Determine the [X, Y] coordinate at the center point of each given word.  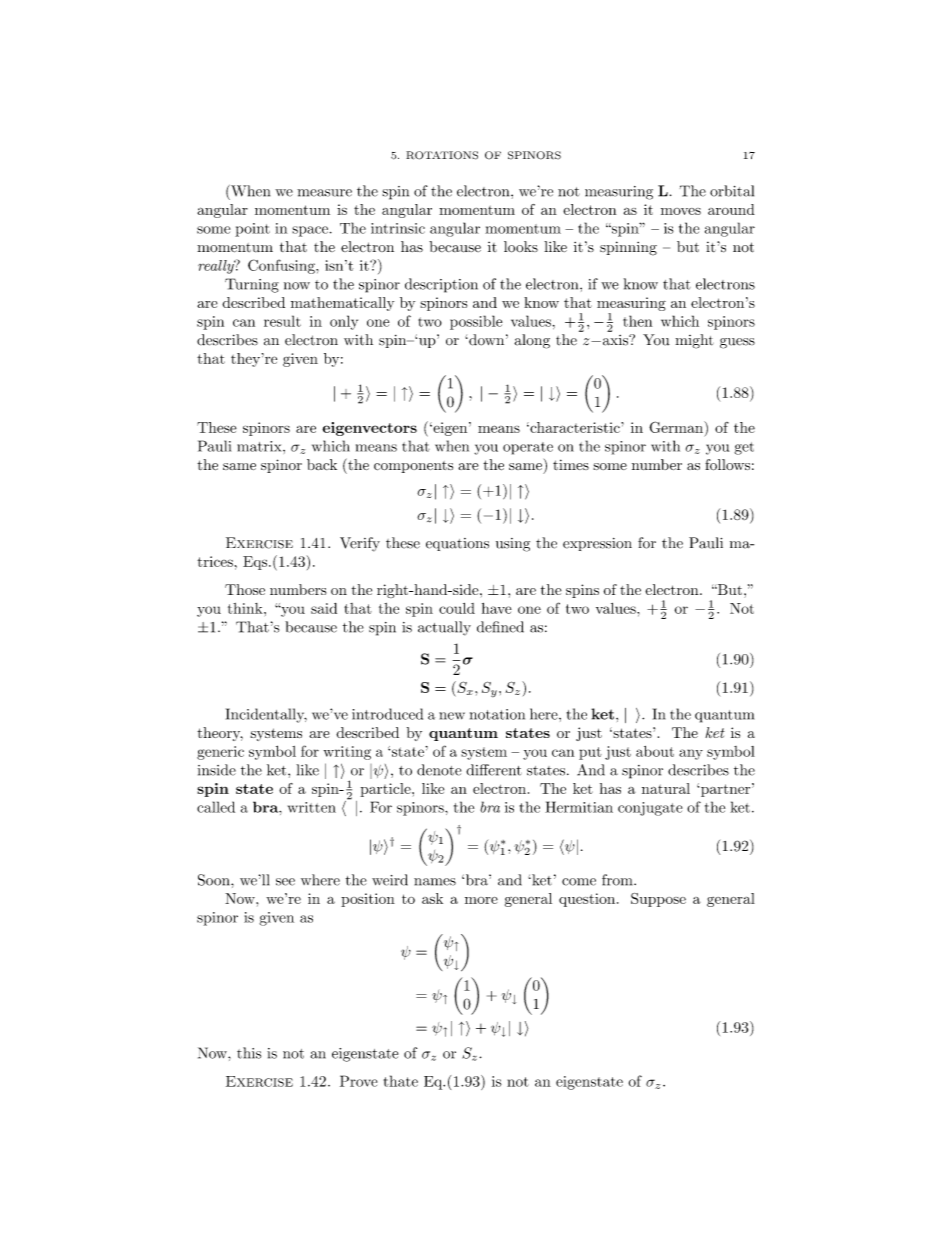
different [494, 770]
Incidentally [266, 715]
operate [528, 448]
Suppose [658, 900]
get [744, 448]
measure [324, 193]
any [691, 754]
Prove [358, 1081]
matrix [260, 446]
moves [681, 211]
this [249, 1053]
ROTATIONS [442, 155]
